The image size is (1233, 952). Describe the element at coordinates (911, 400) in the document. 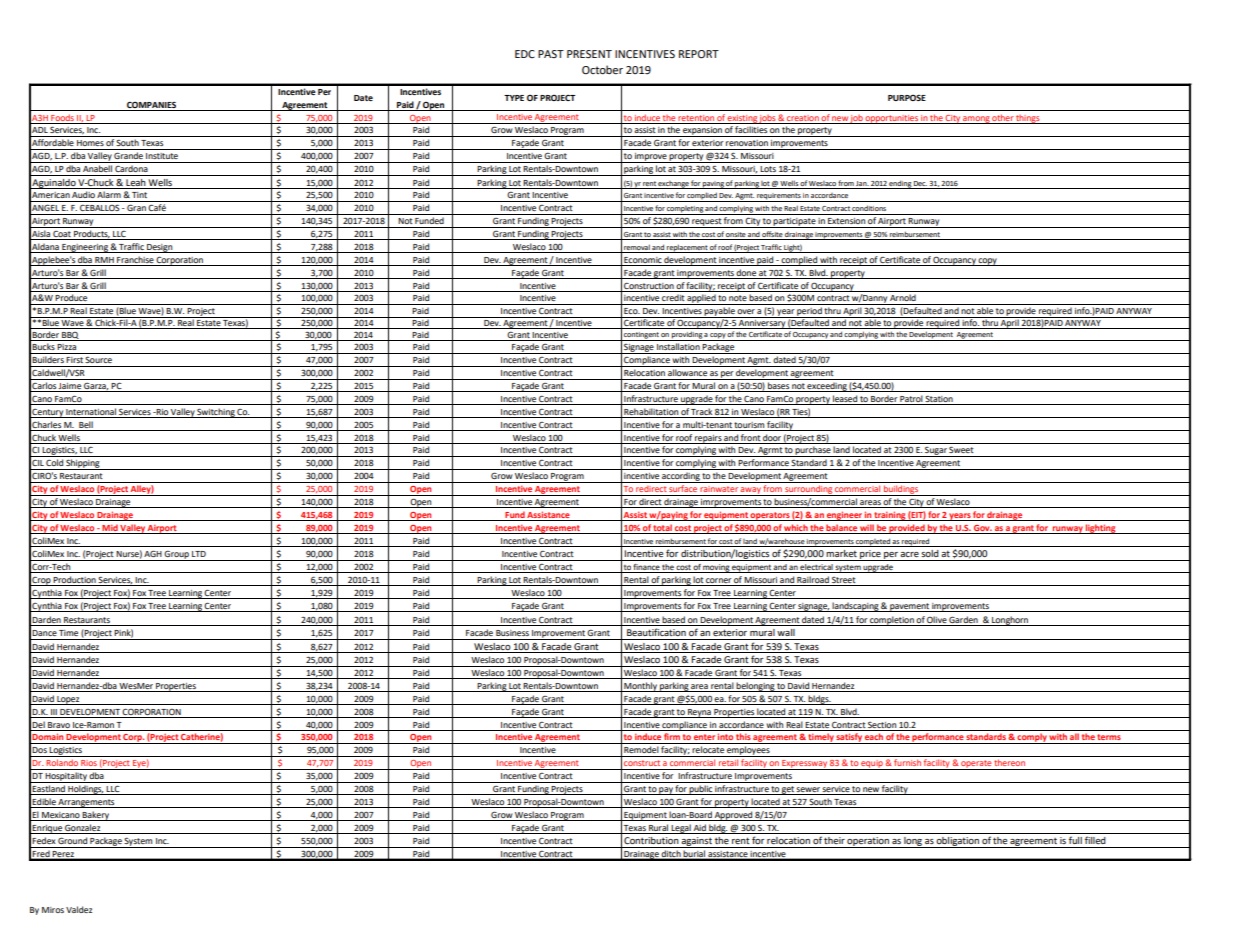

I see `Patrol` at that location.
